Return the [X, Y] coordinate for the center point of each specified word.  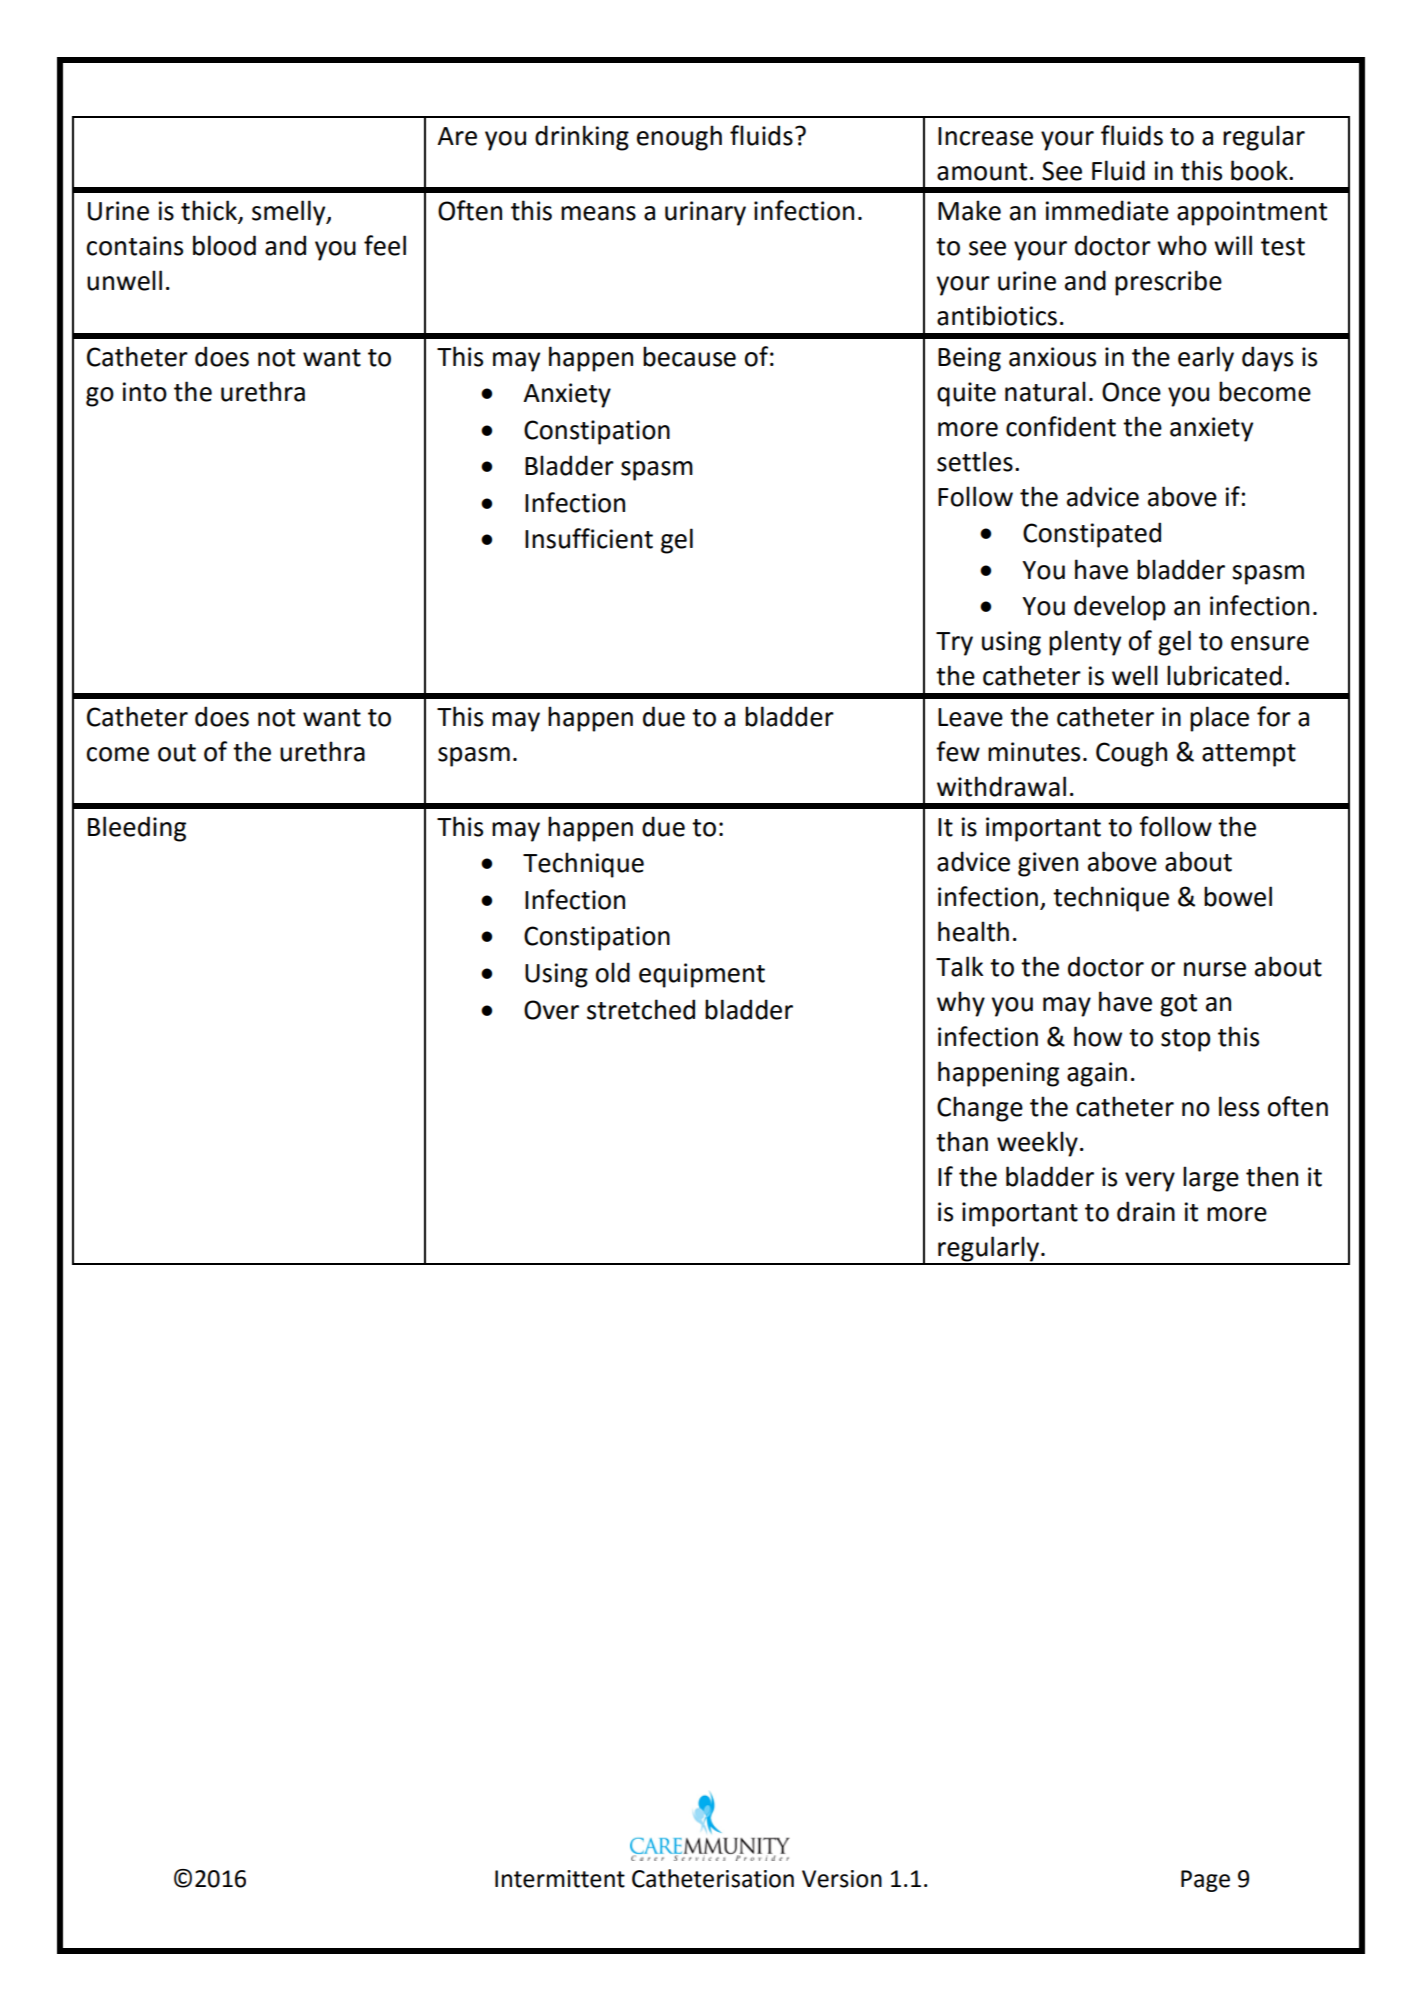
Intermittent [560, 1879]
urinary [705, 213]
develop [1119, 608]
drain [1146, 1211]
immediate [1107, 210]
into [144, 392]
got [1178, 1005]
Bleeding [137, 829]
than [962, 1141]
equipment [702, 975]
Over [551, 1010]
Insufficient [589, 538]
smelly [290, 213]
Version [842, 1879]
